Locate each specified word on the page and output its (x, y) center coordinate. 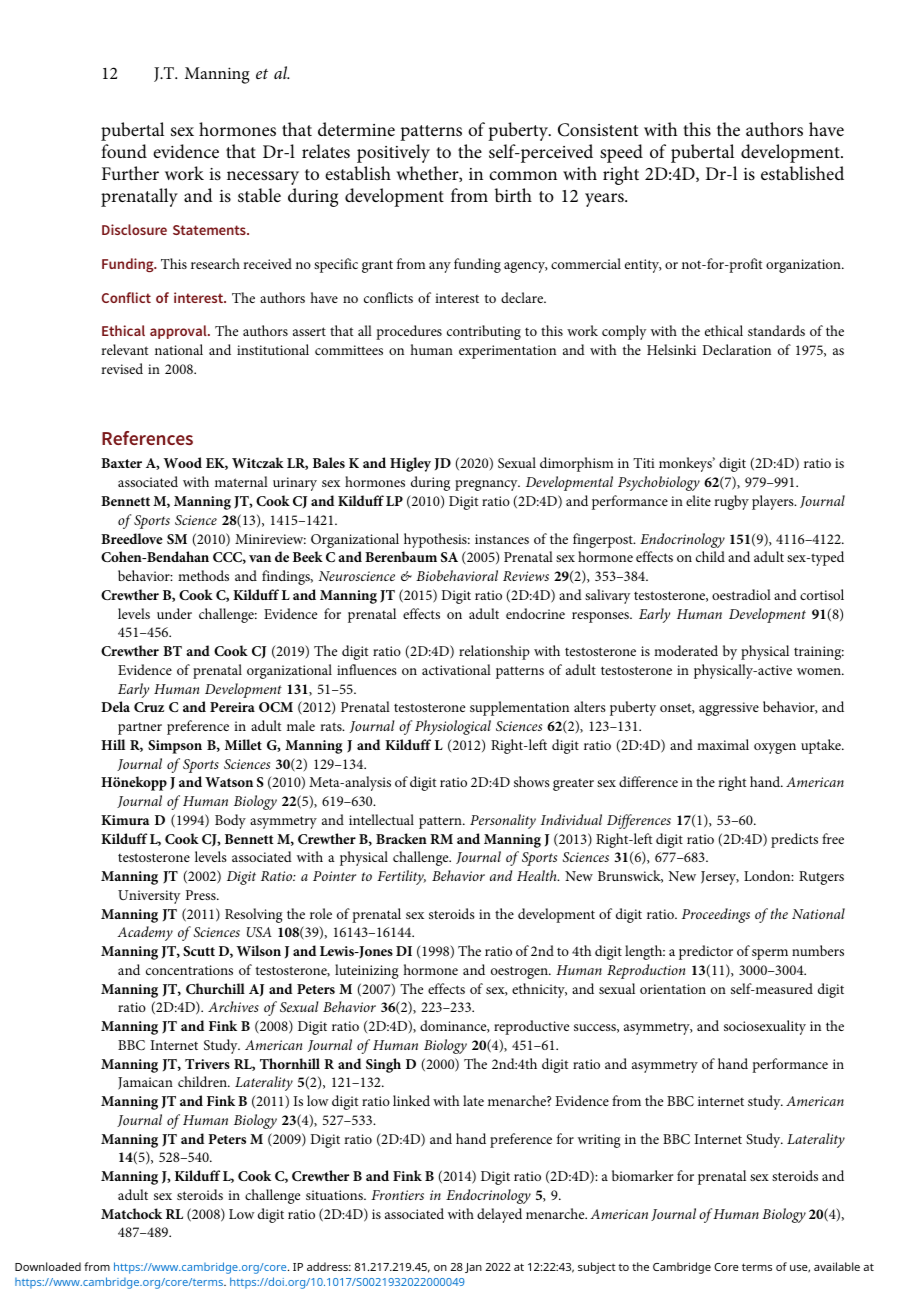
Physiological (453, 727)
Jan (473, 1268)
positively (393, 153)
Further (130, 173)
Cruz (149, 707)
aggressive (729, 709)
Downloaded (48, 1266)
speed (621, 153)
